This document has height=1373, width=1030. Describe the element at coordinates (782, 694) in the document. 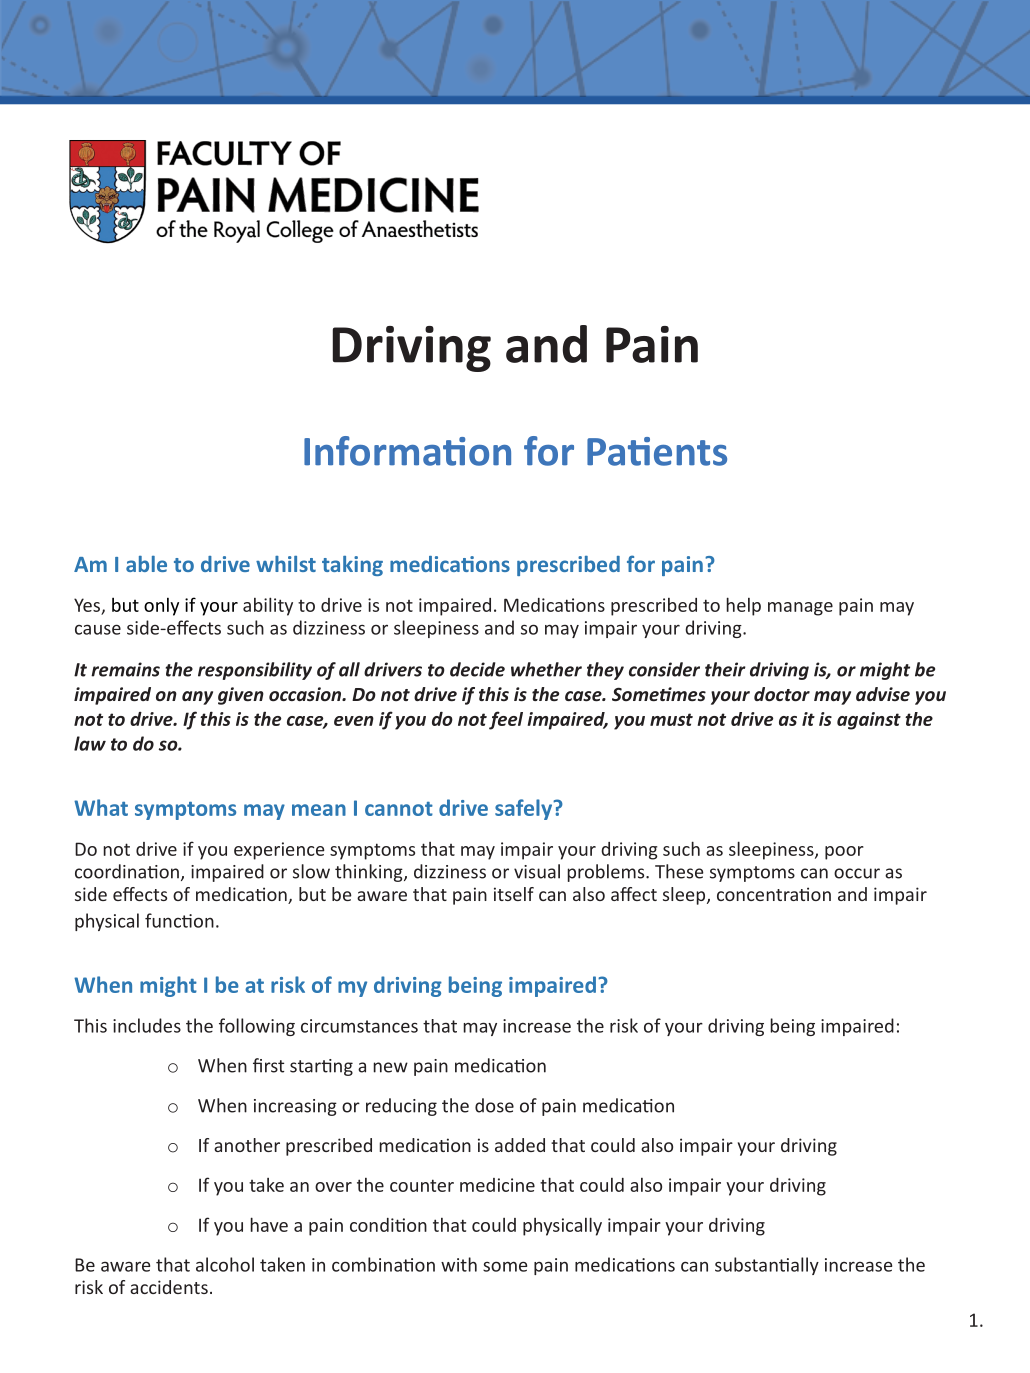

I see `doctor` at that location.
